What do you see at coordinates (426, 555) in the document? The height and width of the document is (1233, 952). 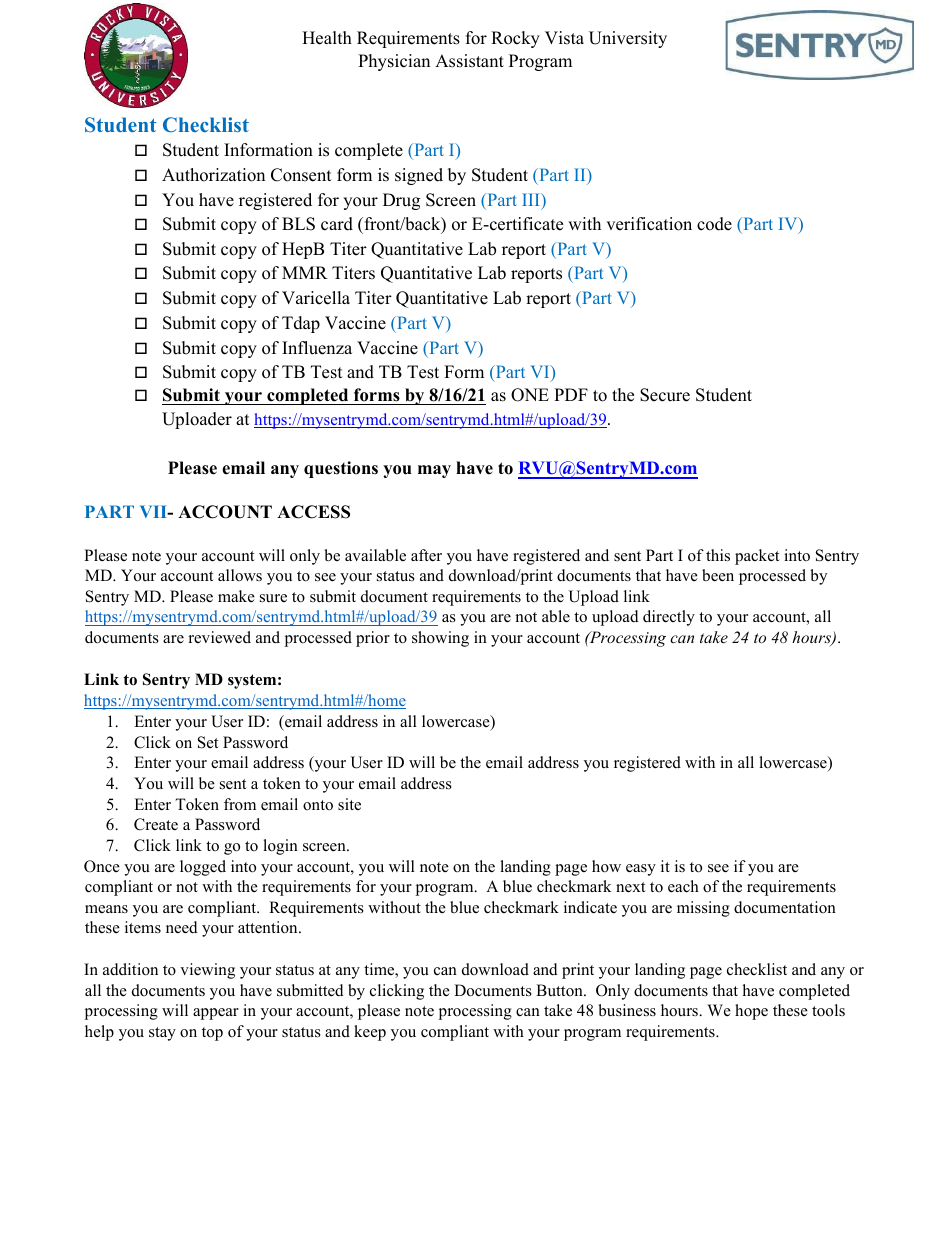 I see `after` at bounding box center [426, 555].
